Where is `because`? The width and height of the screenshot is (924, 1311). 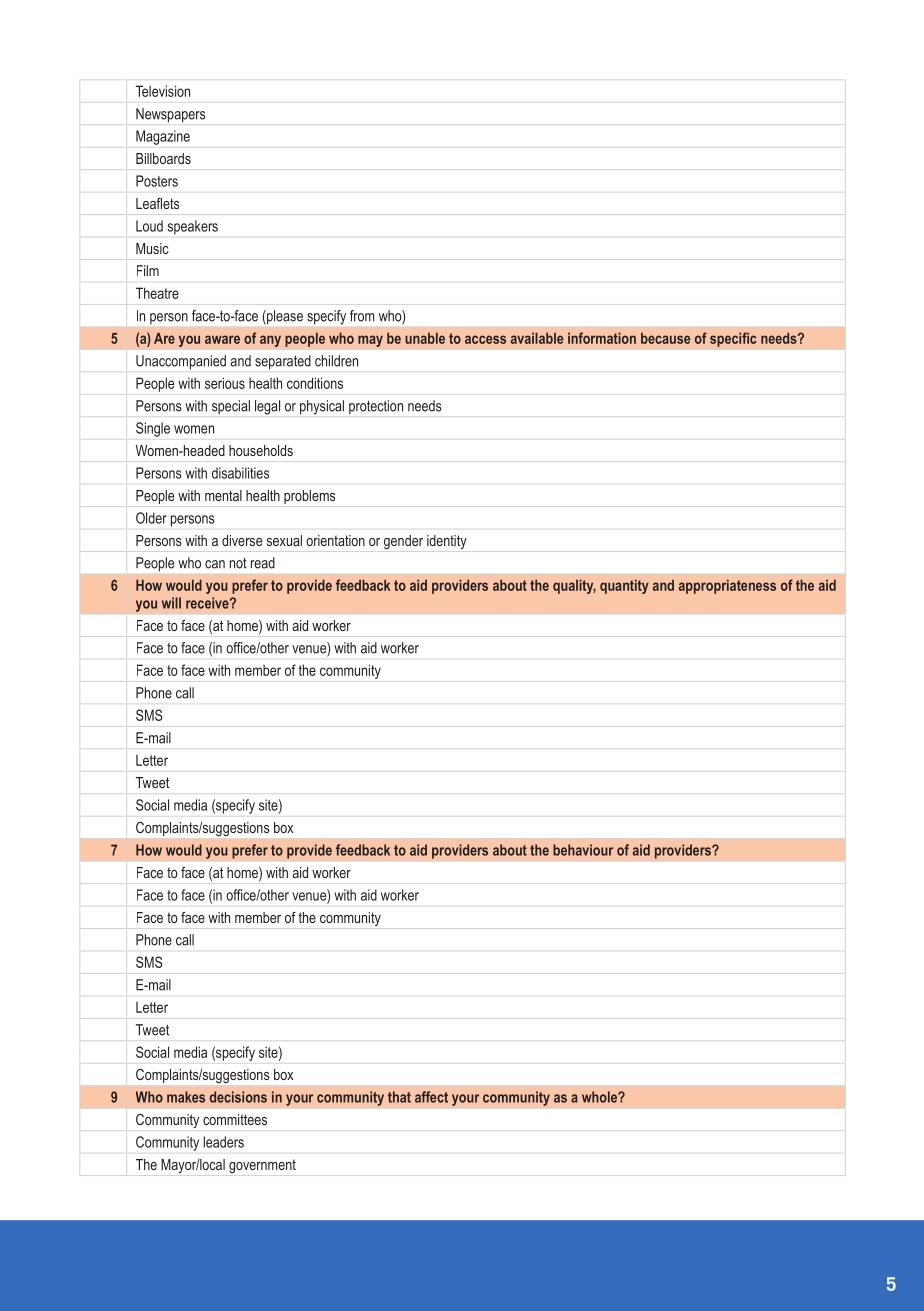
because is located at coordinates (665, 338).
